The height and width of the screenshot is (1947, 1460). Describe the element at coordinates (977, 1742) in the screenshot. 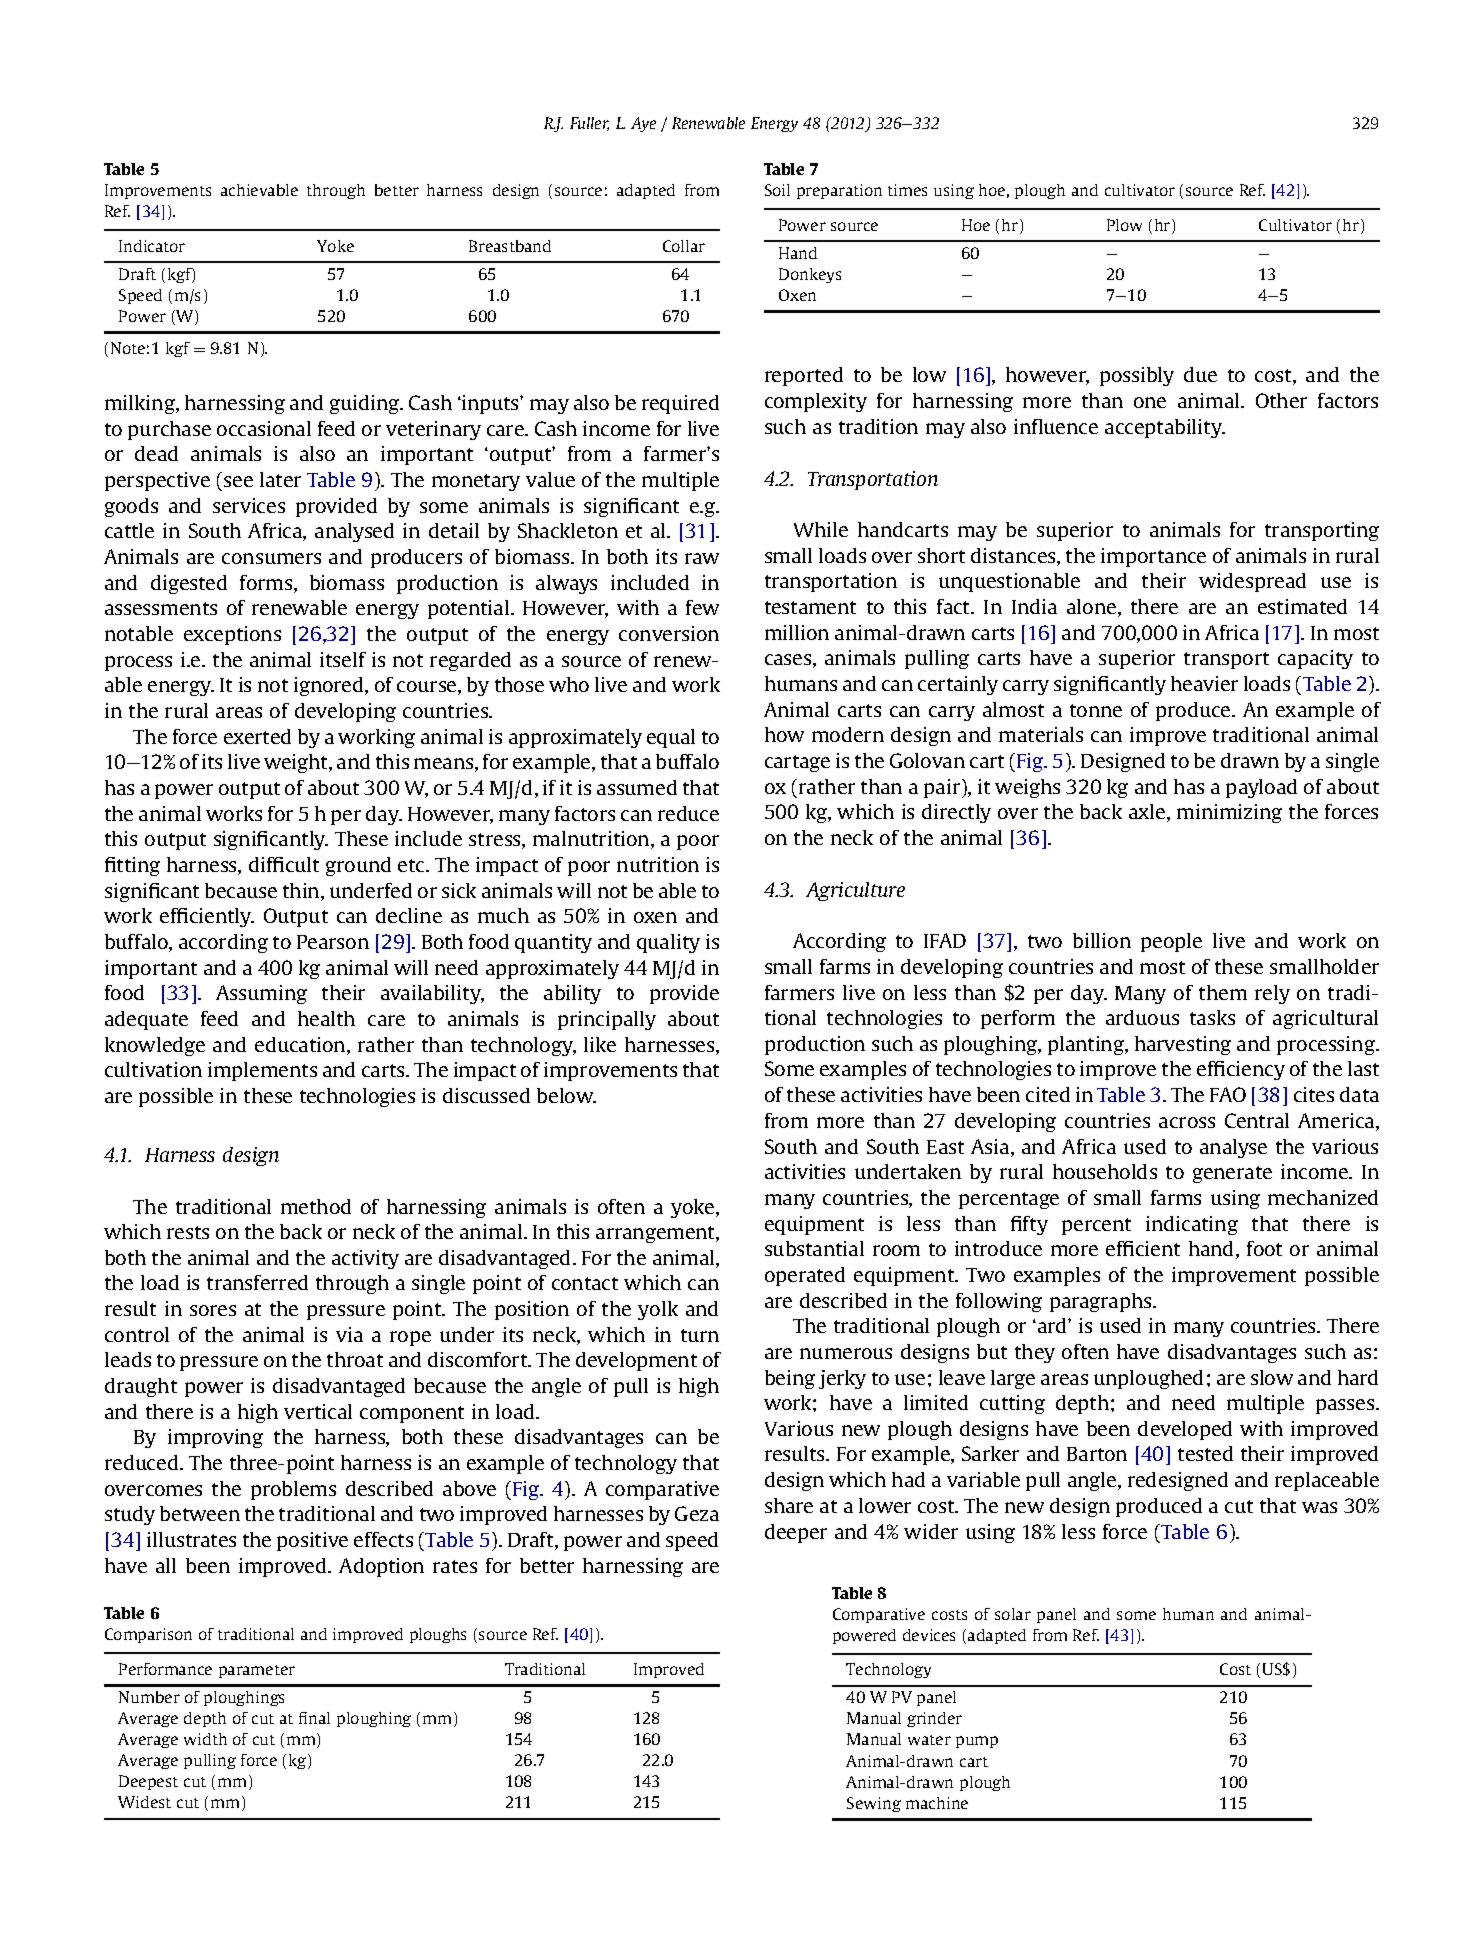

I see `pump` at that location.
